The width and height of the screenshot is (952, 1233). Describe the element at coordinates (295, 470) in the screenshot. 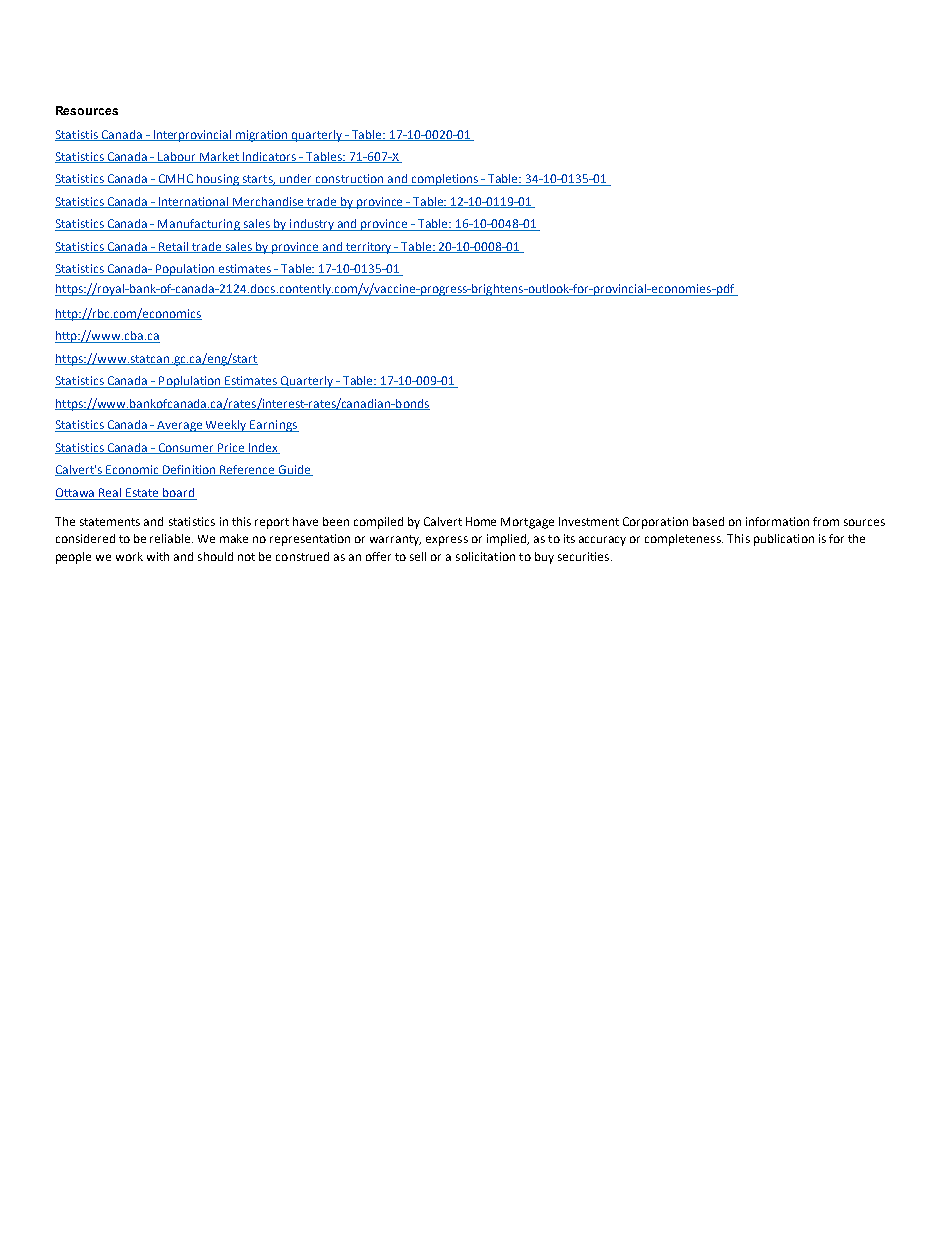

I see `Guide` at that location.
